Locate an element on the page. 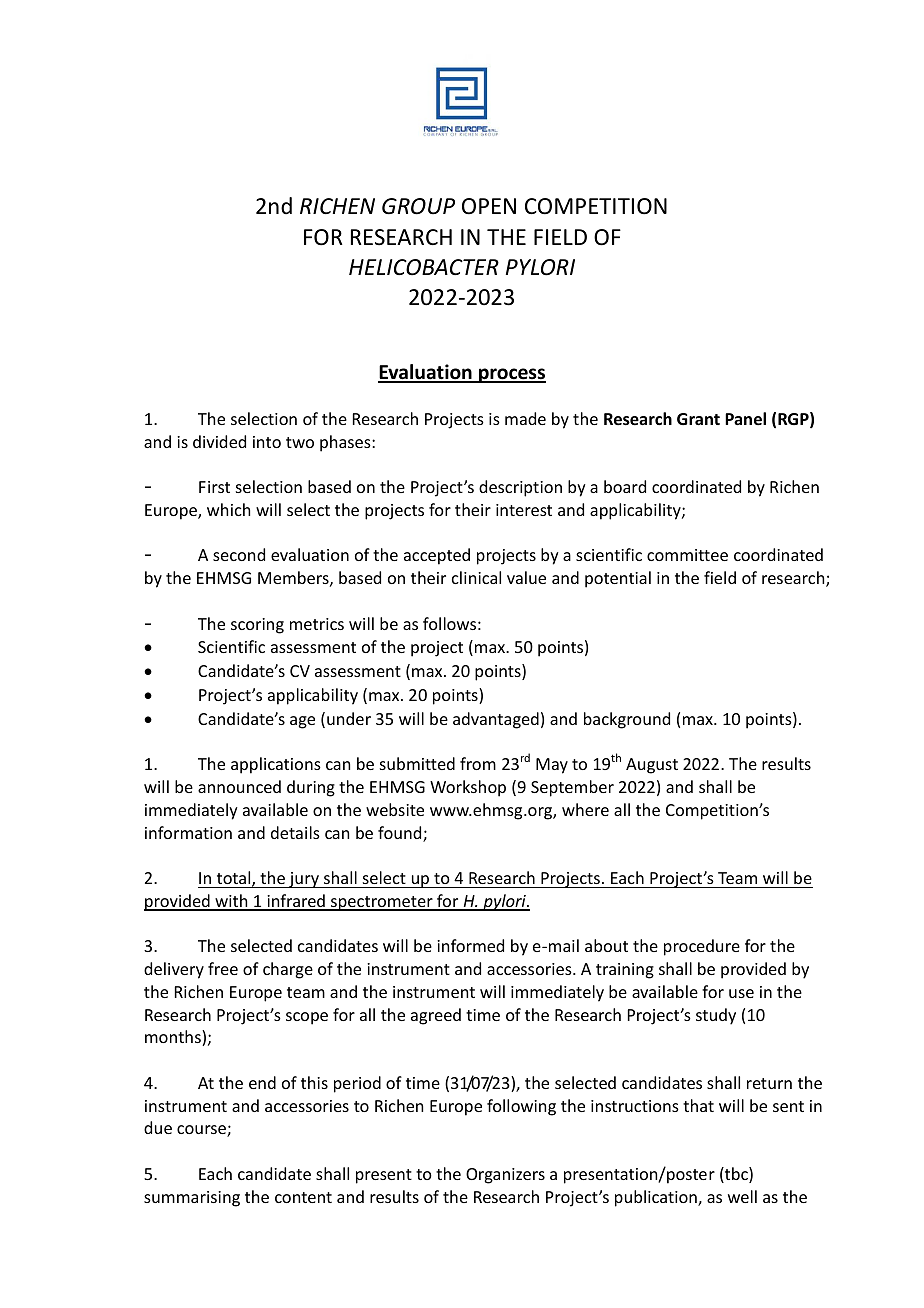 Image resolution: width=924 pixels, height=1308 pixels. advantaged is located at coordinates (496, 720).
